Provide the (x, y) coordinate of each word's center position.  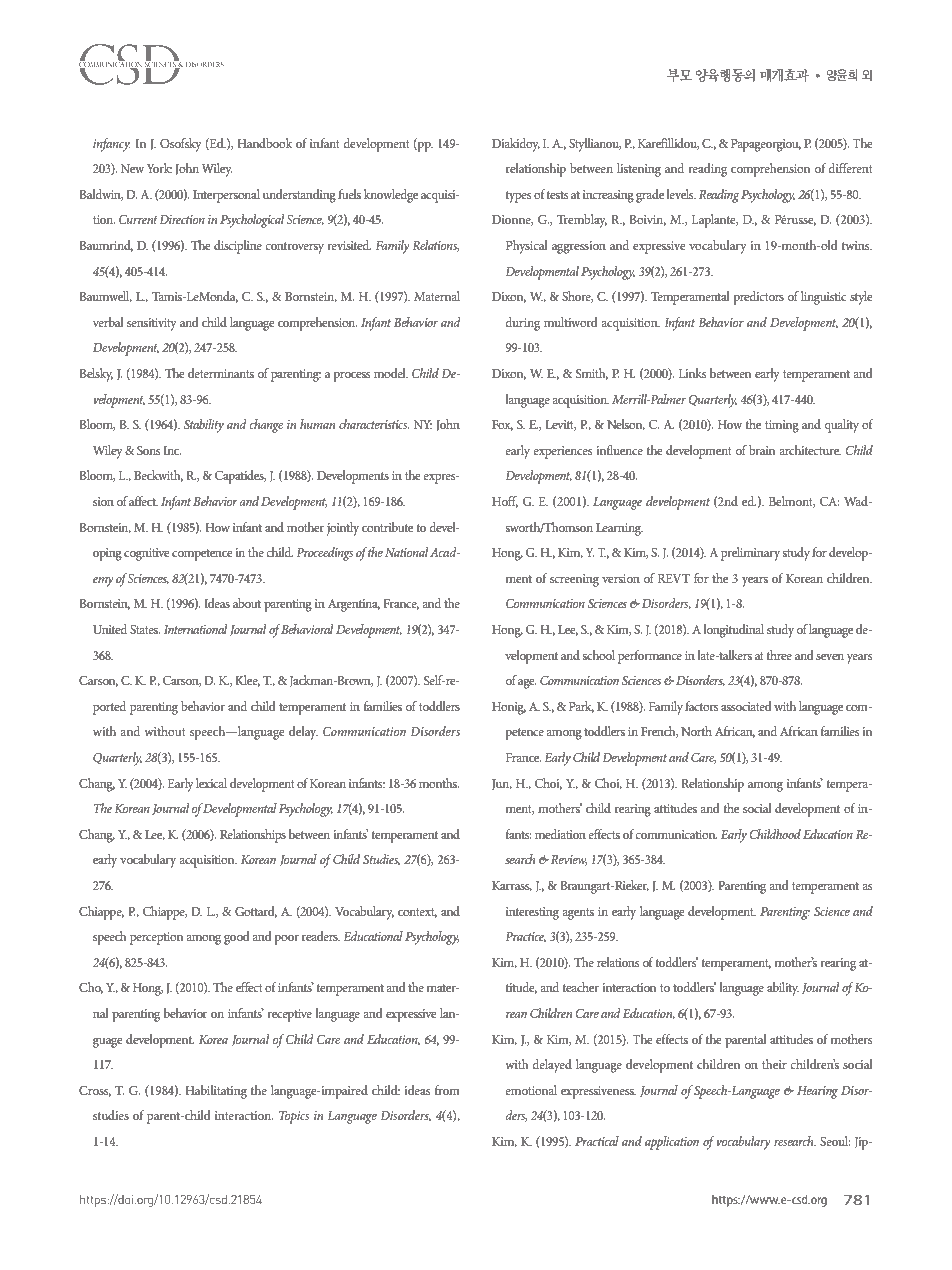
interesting (532, 913)
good (237, 938)
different (850, 168)
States (145, 629)
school (599, 655)
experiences (562, 452)
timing (782, 426)
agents (578, 914)
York (159, 168)
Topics (294, 1117)
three (779, 655)
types (518, 197)
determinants (221, 373)
